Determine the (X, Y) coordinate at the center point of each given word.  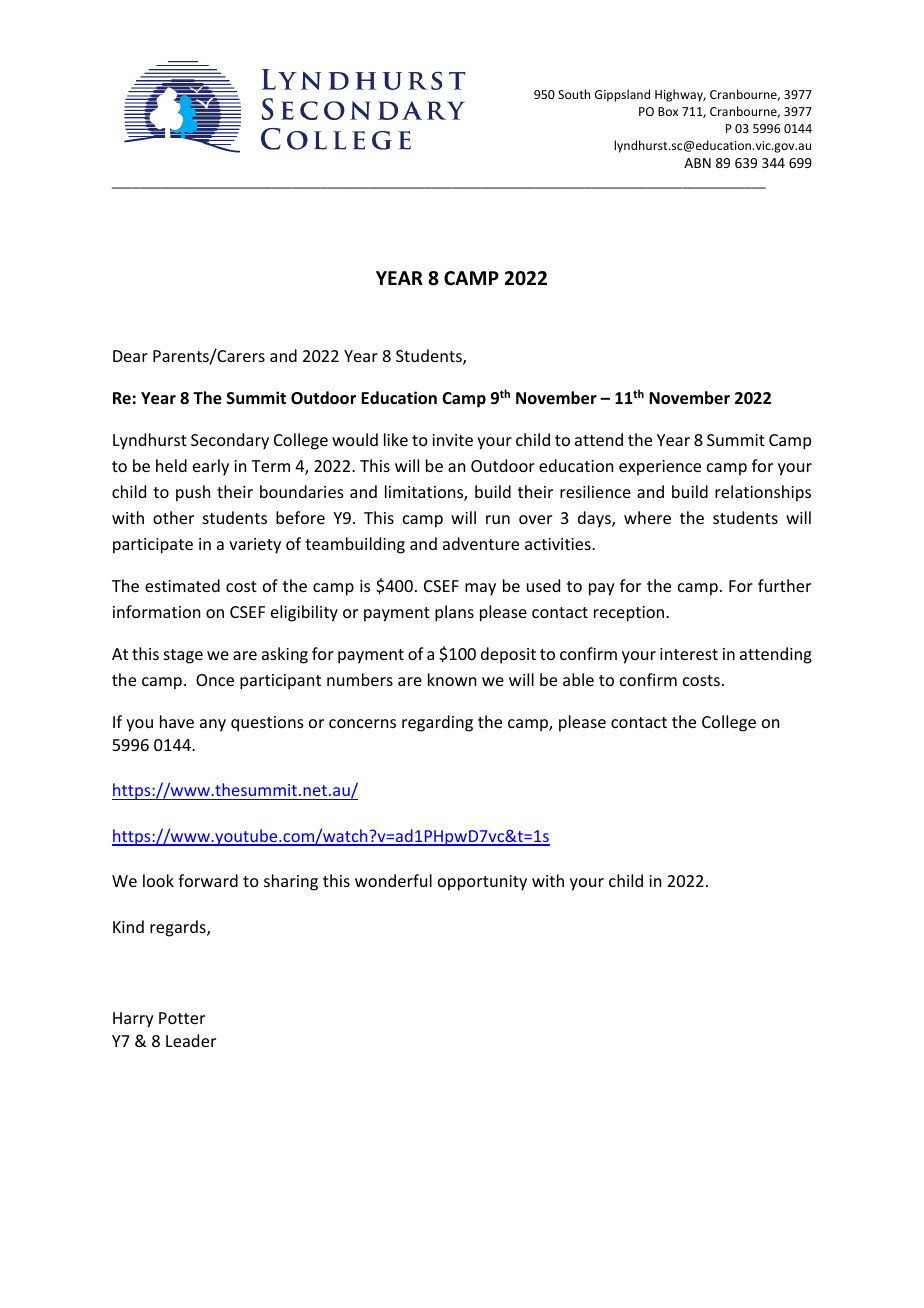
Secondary (230, 441)
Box (668, 111)
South (574, 94)
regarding (437, 723)
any (213, 725)
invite (452, 440)
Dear (130, 356)
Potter (182, 1018)
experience (660, 468)
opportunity (482, 883)
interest (689, 654)
